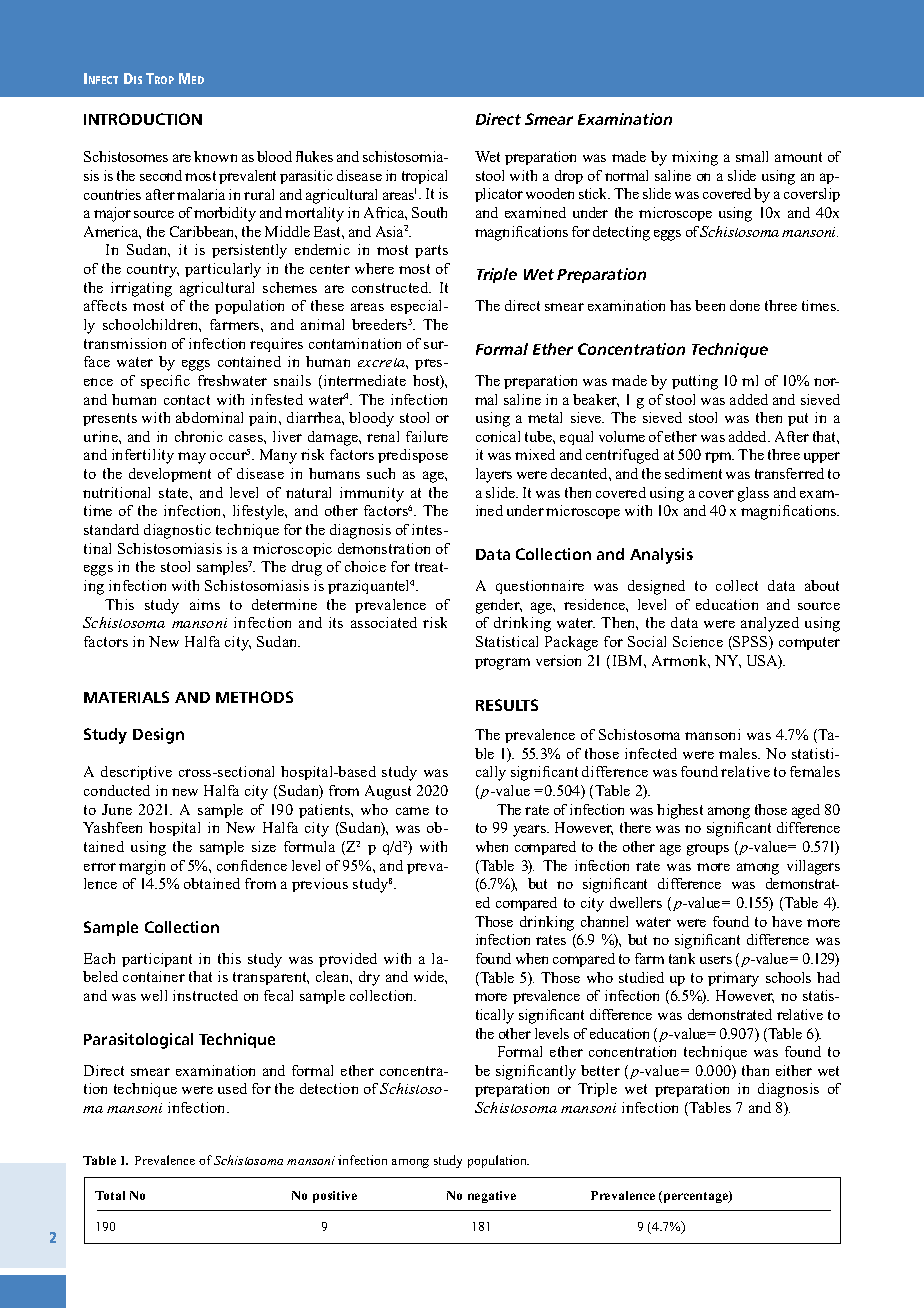 This screenshot has height=1308, width=924. What do you see at coordinates (752, 156) in the screenshot?
I see `small` at bounding box center [752, 156].
